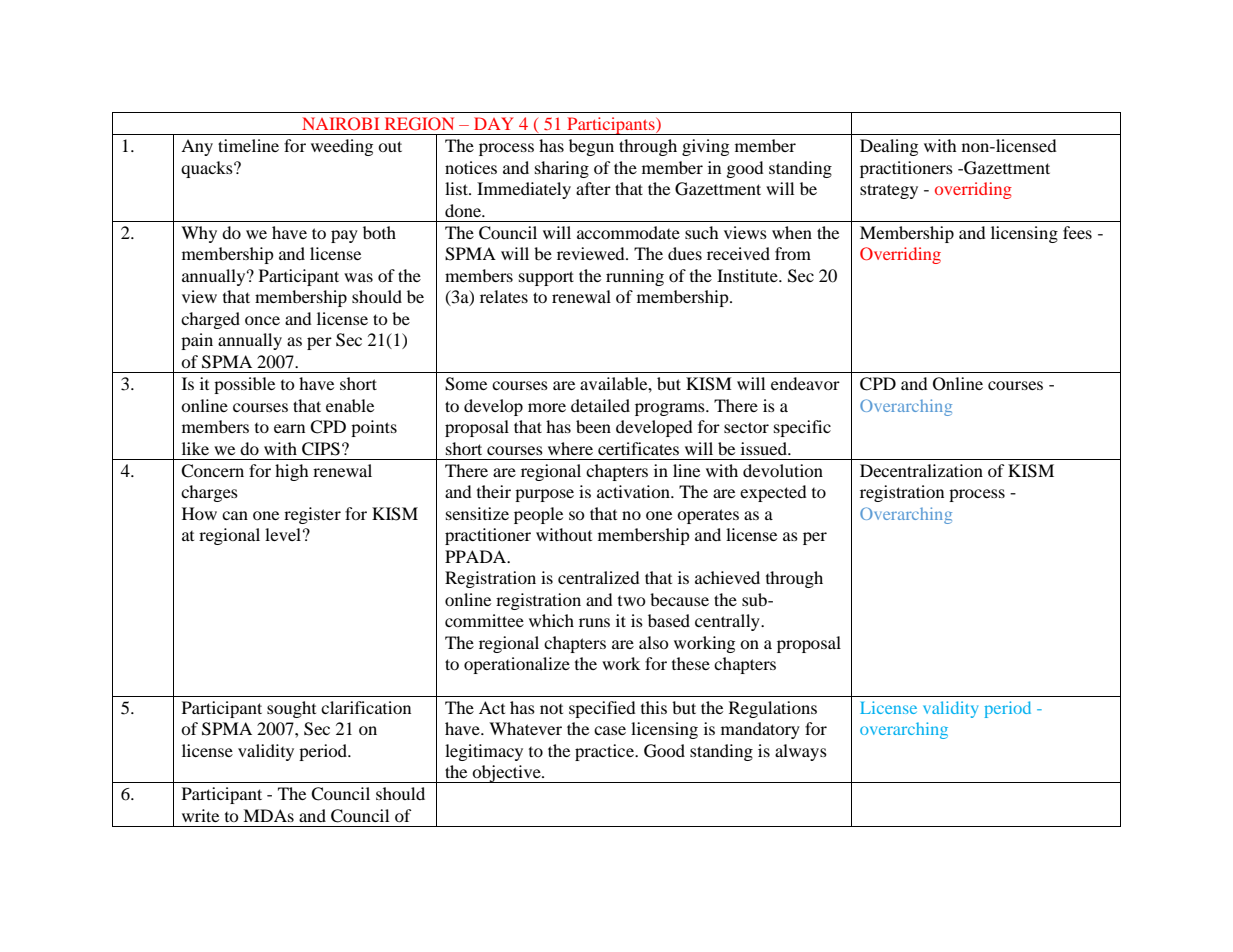  What do you see at coordinates (591, 147) in the screenshot?
I see `begun` at bounding box center [591, 147].
